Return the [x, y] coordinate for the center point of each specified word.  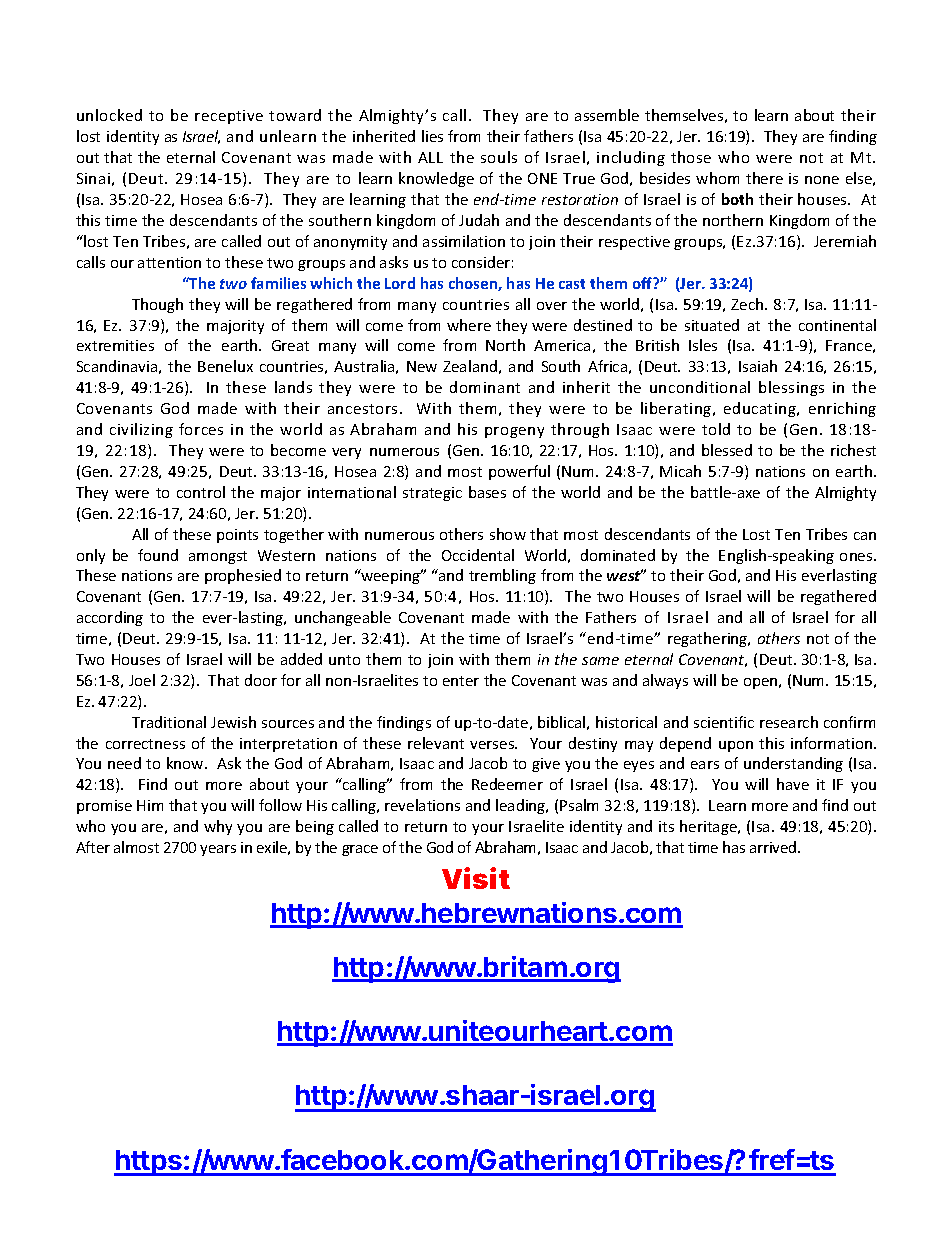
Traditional [169, 722]
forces [201, 429]
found [158, 555]
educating [761, 409]
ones [857, 557]
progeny [514, 432]
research [789, 722]
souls [499, 157]
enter [461, 681]
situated [712, 325]
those [691, 157]
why [218, 827]
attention [169, 262]
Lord [400, 283]
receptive [229, 117]
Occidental [478, 555]
